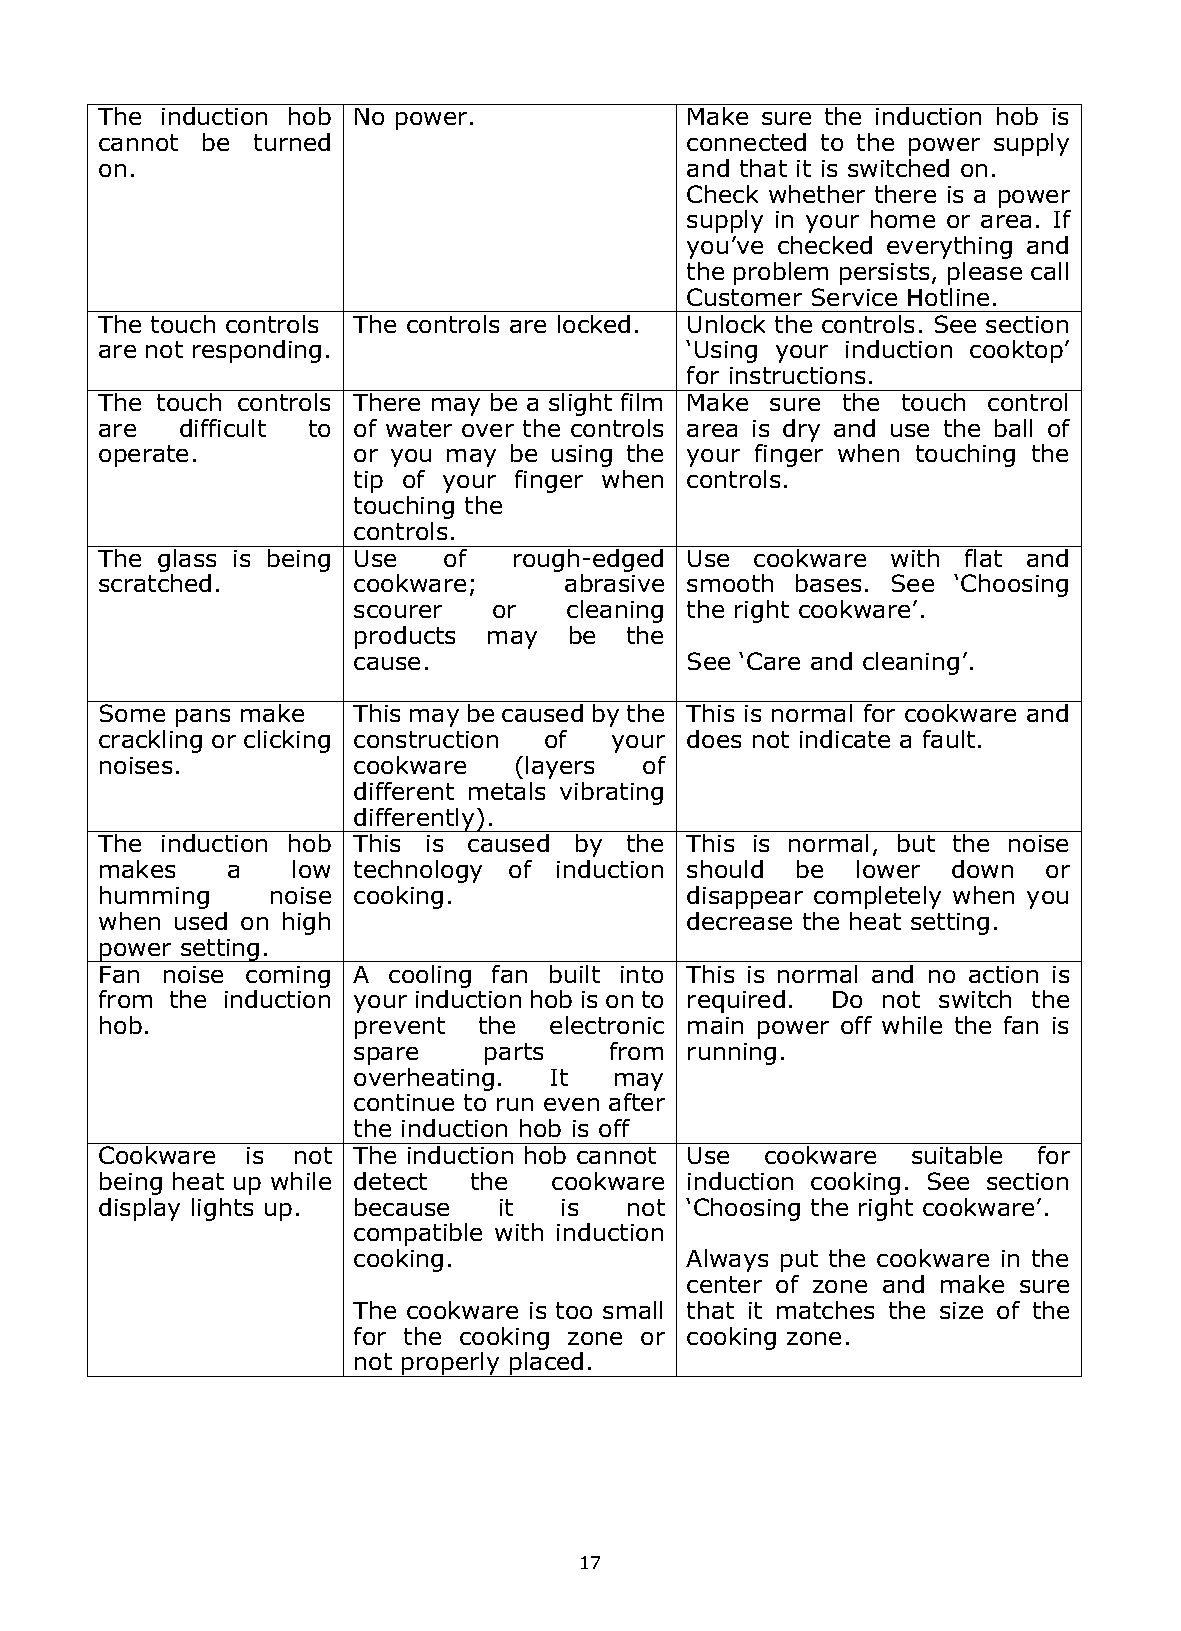 Image resolution: width=1181 pixels, height=1631 pixels. Describe the element at coordinates (306, 923) in the screenshot. I see `high` at that location.
